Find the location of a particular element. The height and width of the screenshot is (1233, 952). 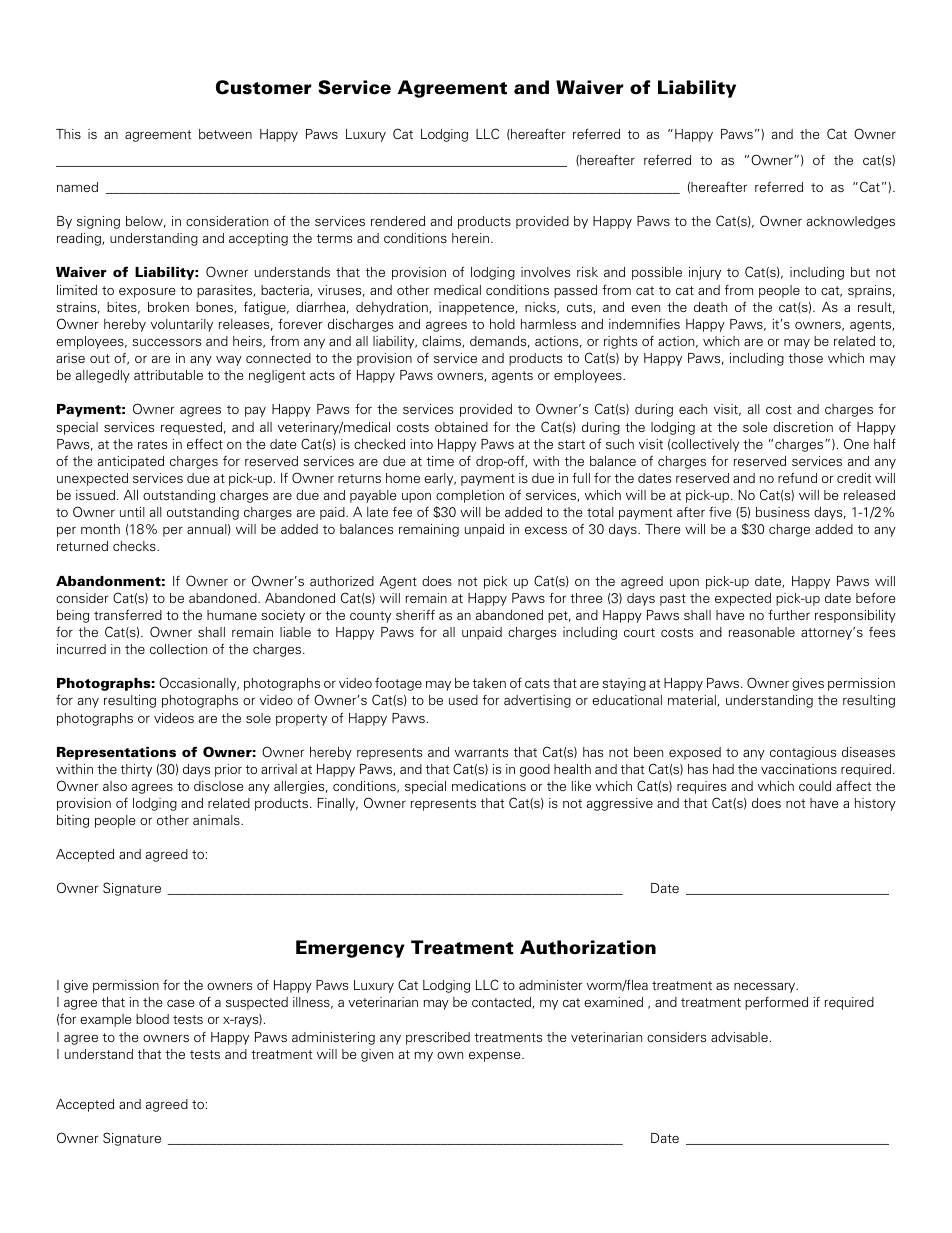

sheriff is located at coordinates (415, 614).
